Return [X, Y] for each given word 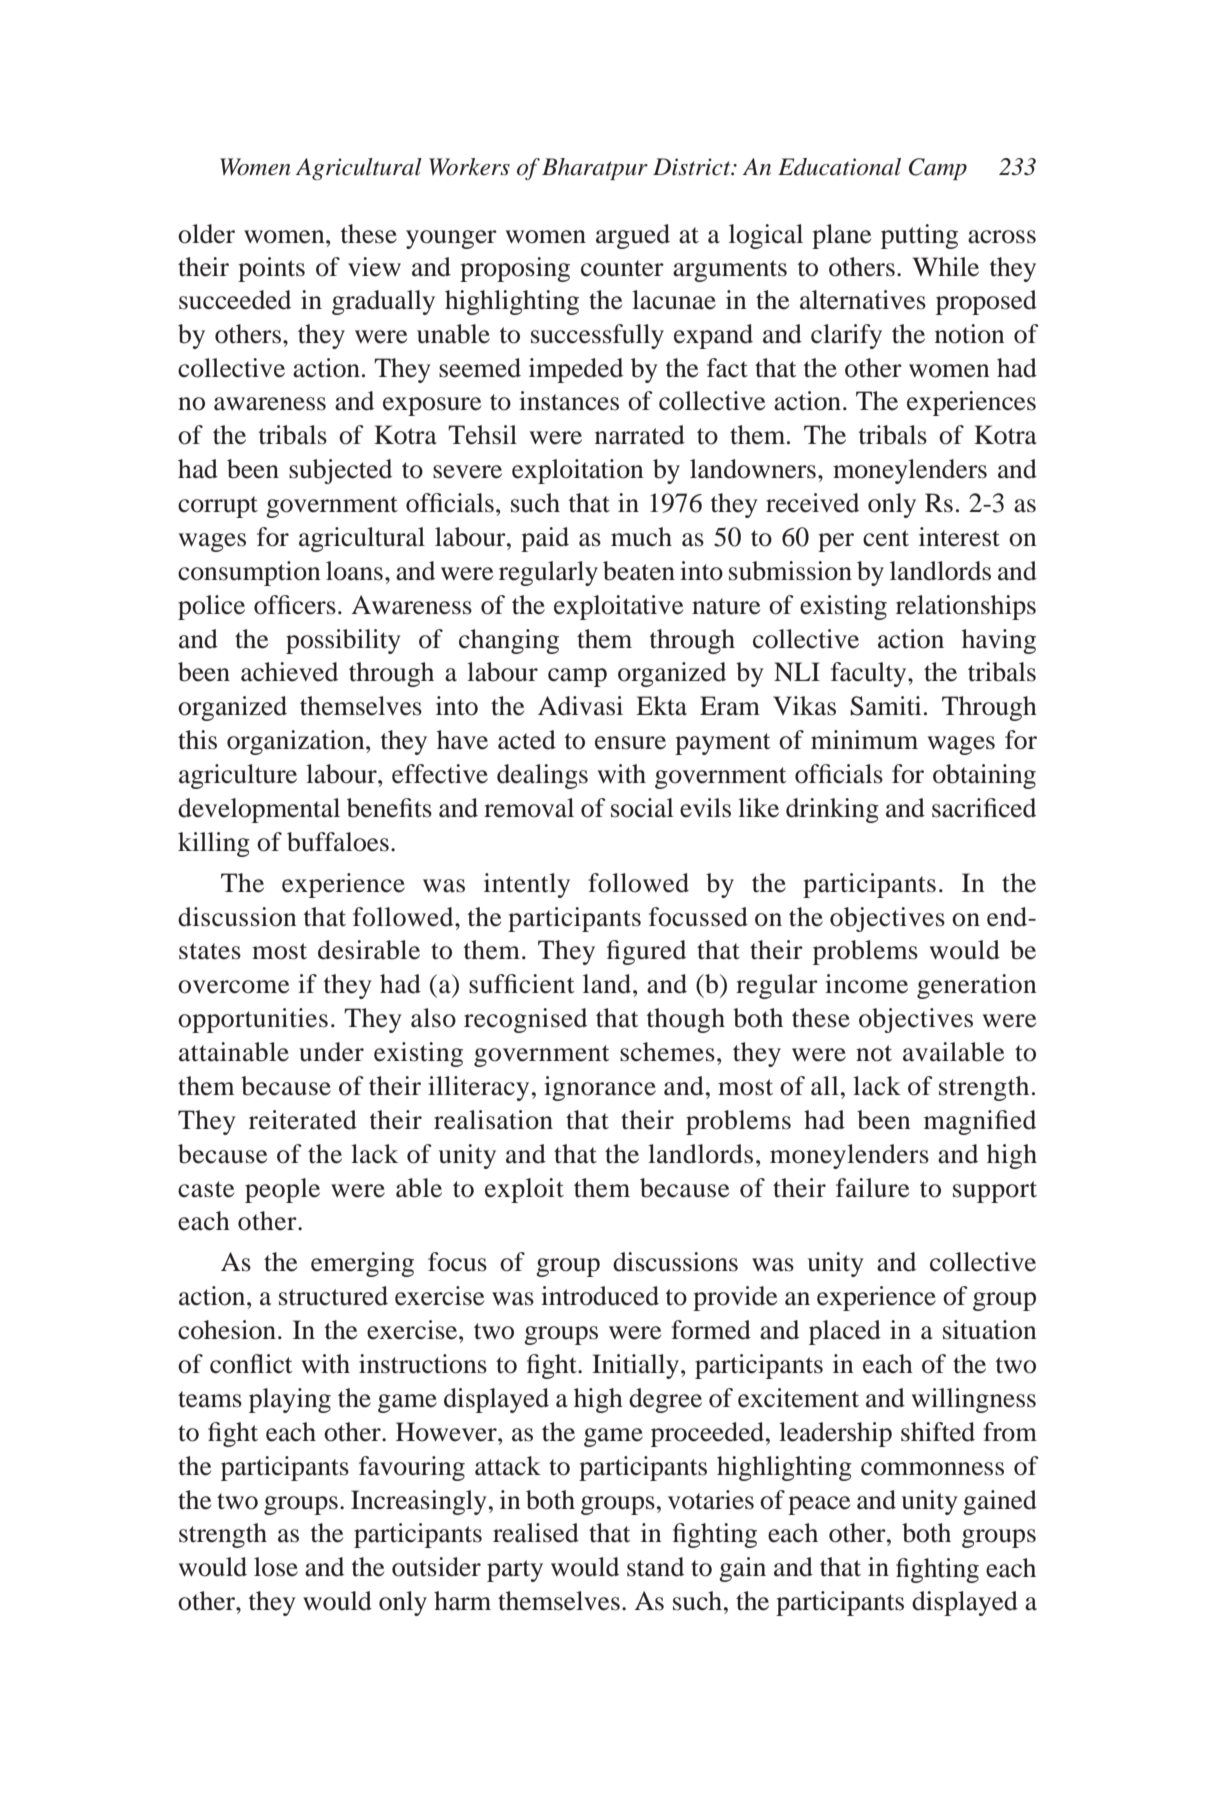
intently [527, 885]
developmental [259, 810]
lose [276, 1567]
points [271, 269]
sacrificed [984, 808]
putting [919, 236]
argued [633, 236]
